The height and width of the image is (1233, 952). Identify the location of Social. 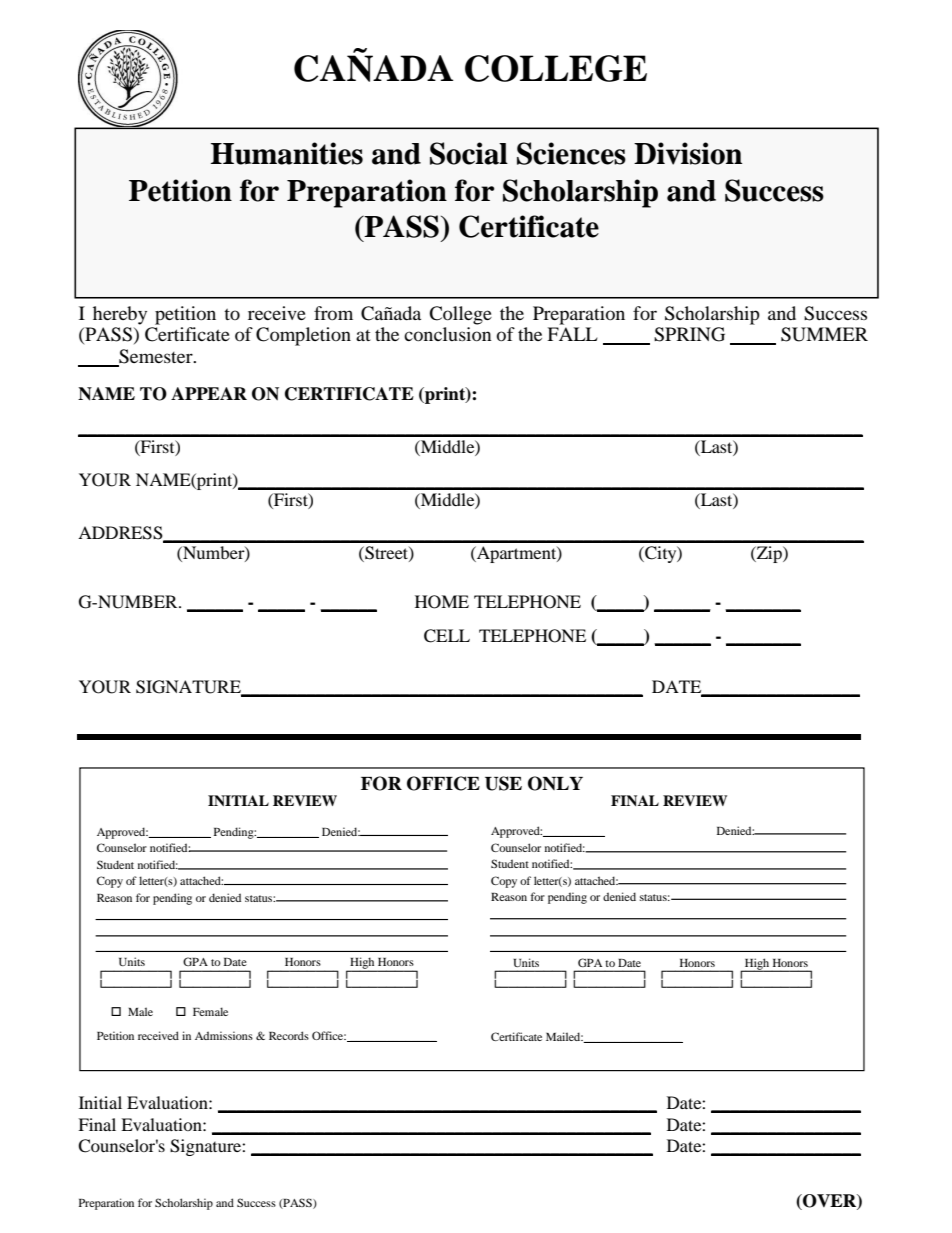
(469, 153).
